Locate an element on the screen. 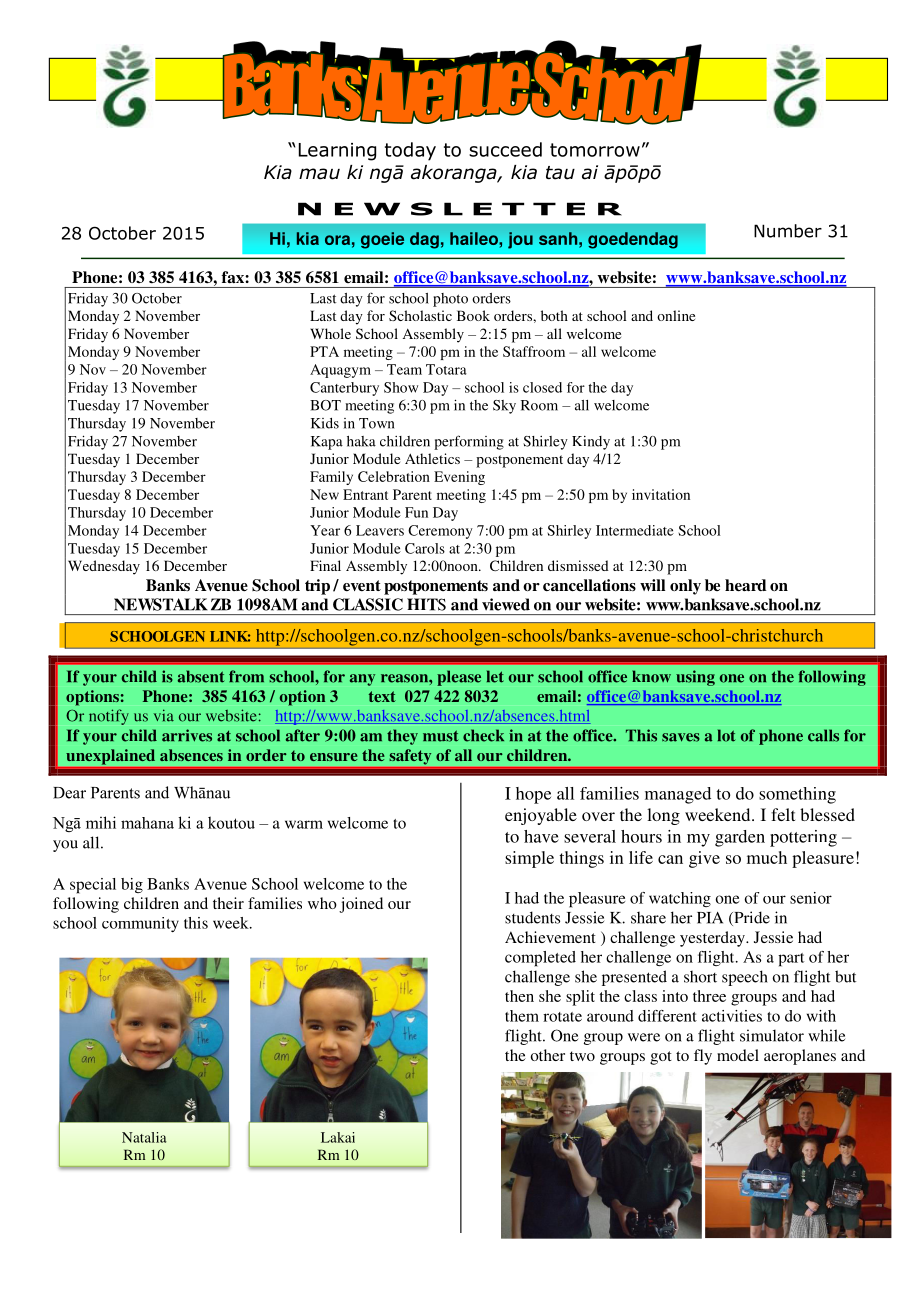 The height and width of the screenshot is (1308, 924). using is located at coordinates (695, 678).
